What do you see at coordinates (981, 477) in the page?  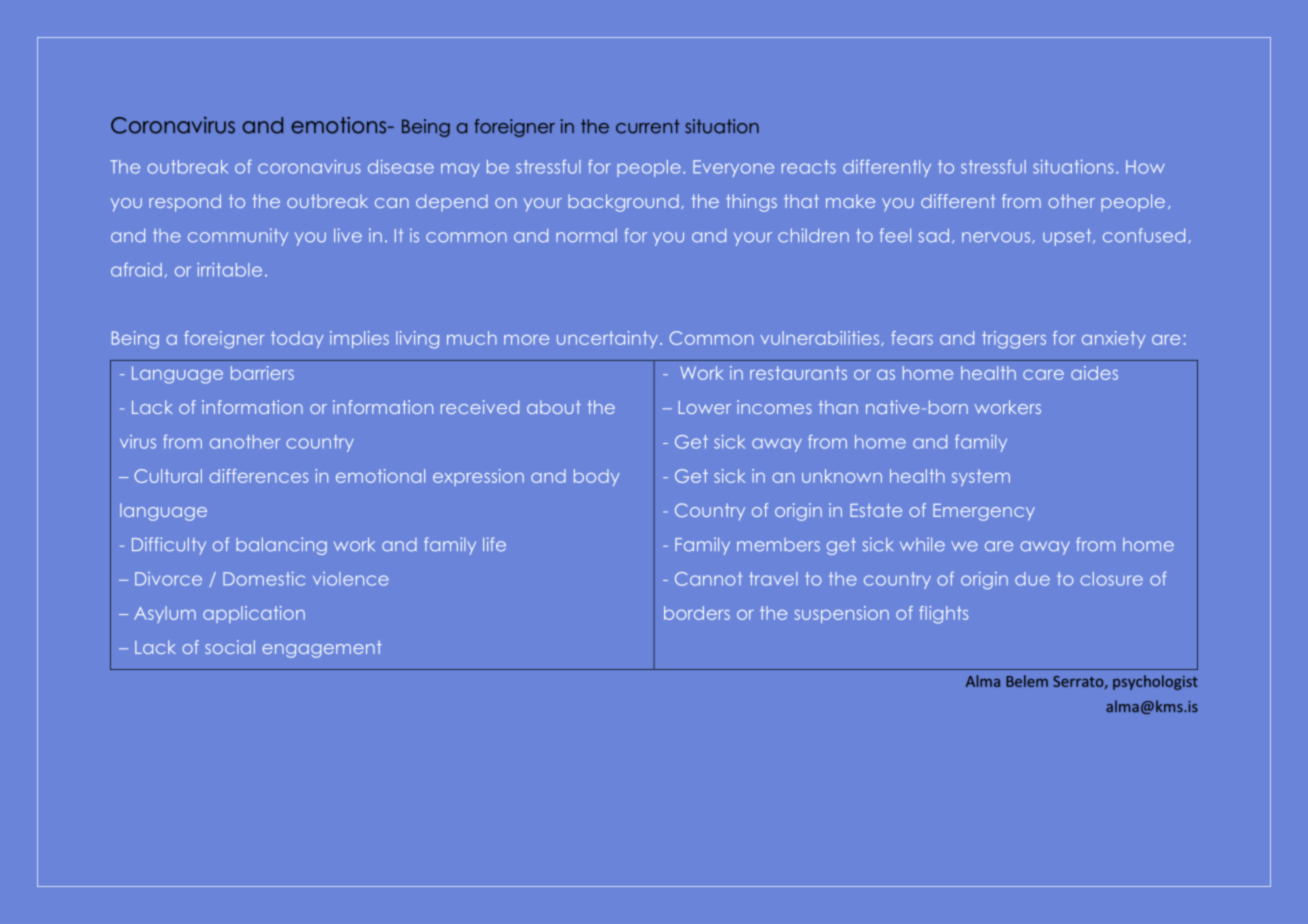 I see `system` at bounding box center [981, 477].
